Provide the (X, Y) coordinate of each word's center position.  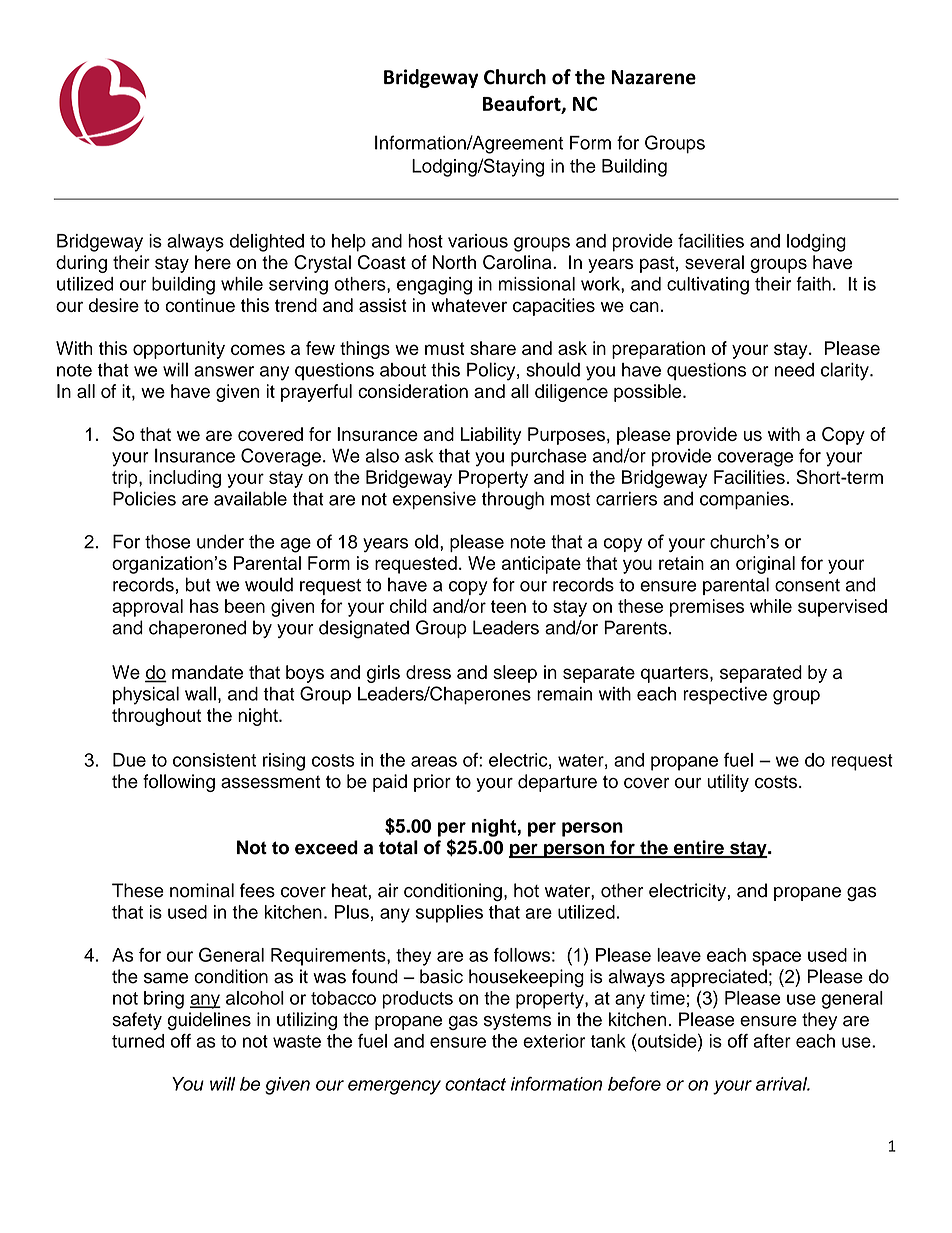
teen (508, 606)
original (765, 565)
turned (138, 1041)
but (198, 584)
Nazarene (653, 77)
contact (475, 1084)
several (714, 262)
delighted (267, 243)
